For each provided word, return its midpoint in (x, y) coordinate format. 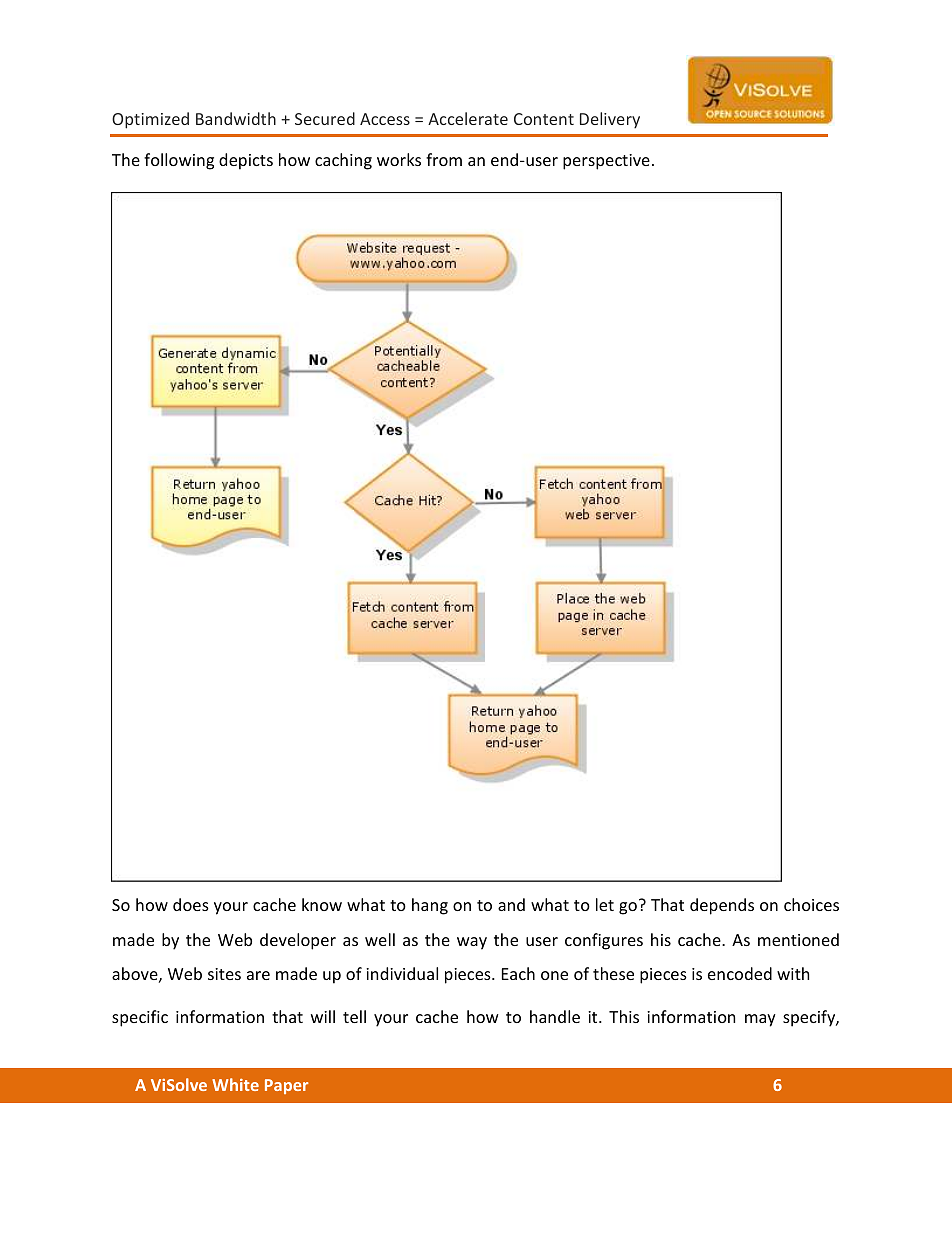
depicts (246, 161)
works (399, 159)
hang (430, 906)
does (191, 904)
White (235, 1084)
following (179, 161)
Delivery (610, 120)
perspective (606, 162)
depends (722, 906)
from (444, 159)
